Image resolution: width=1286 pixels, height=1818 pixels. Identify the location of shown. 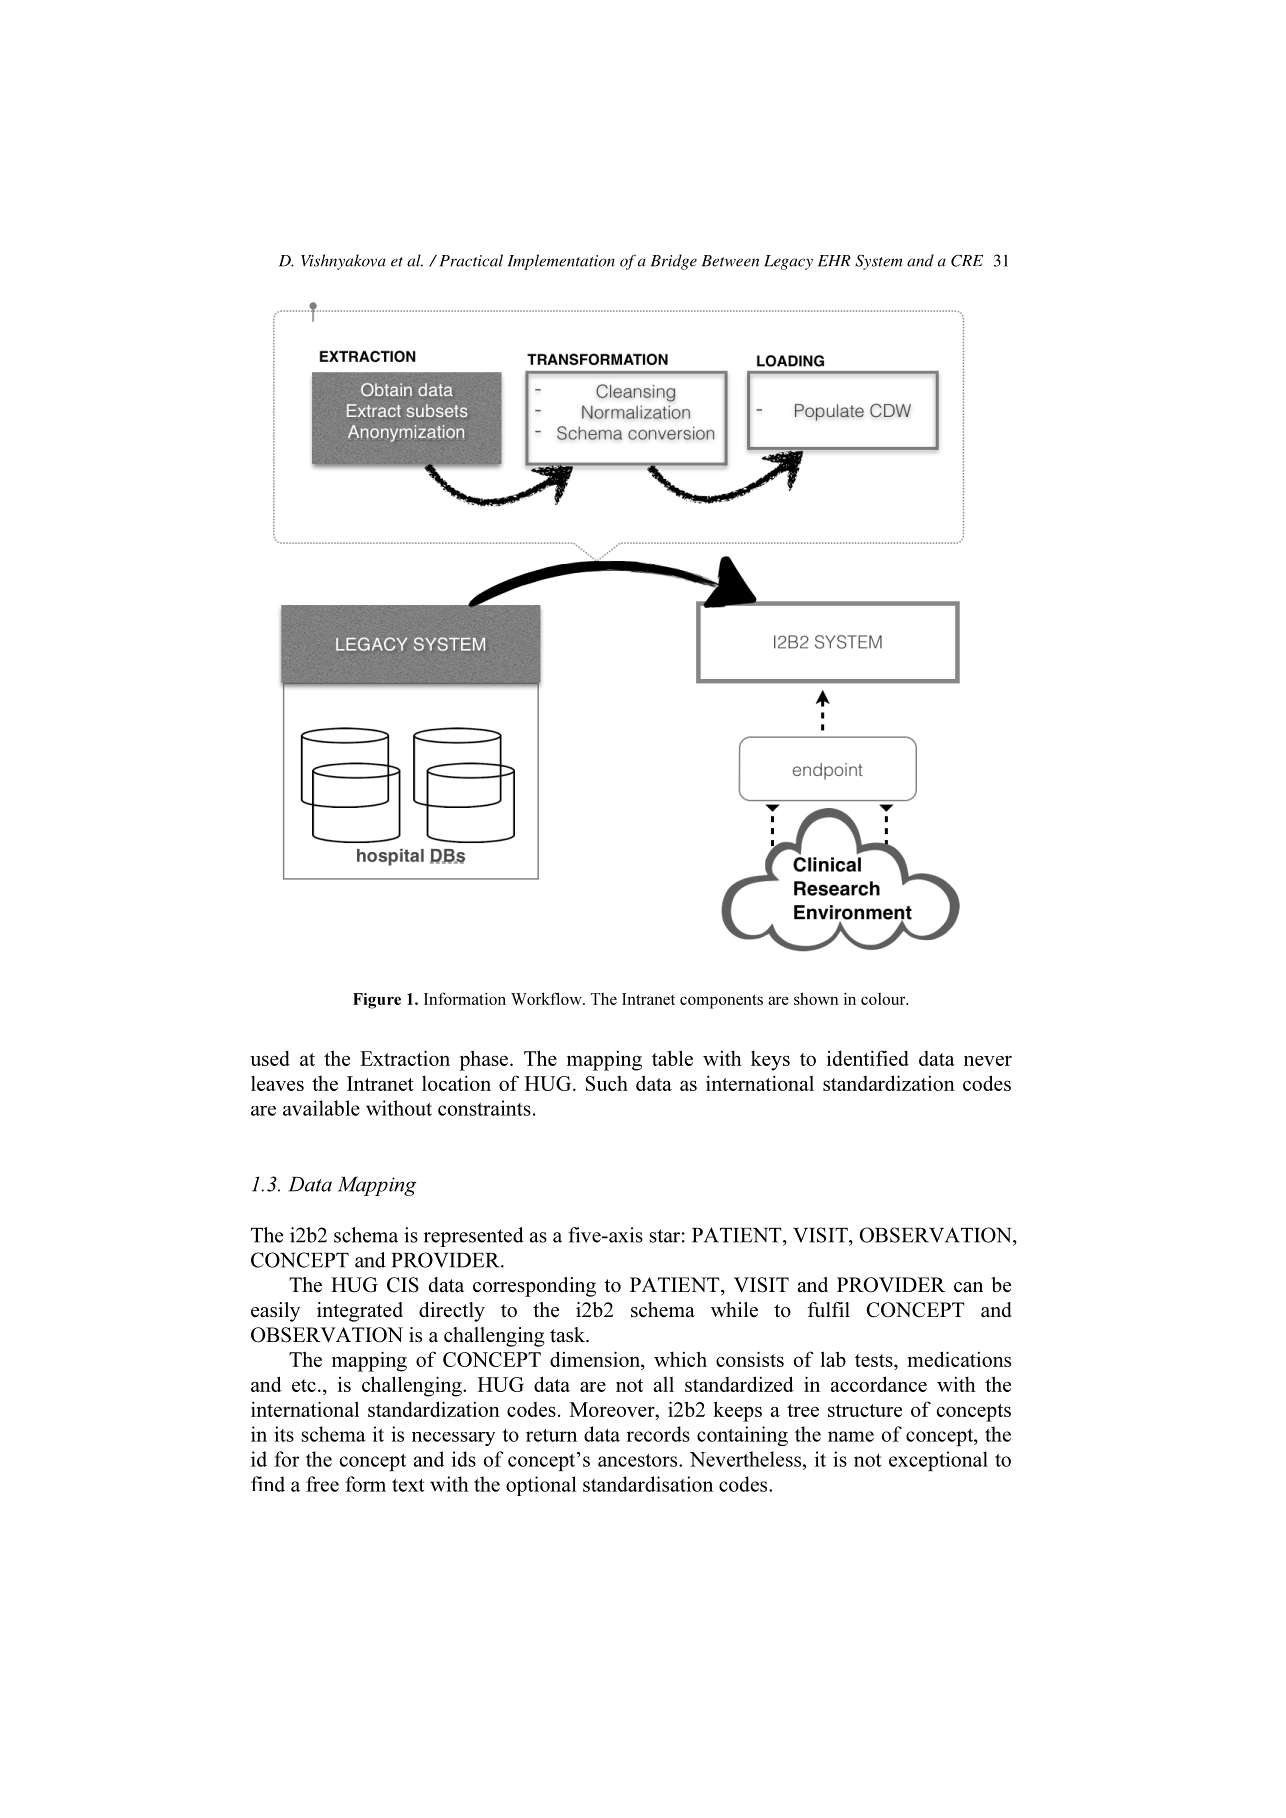
(816, 998).
